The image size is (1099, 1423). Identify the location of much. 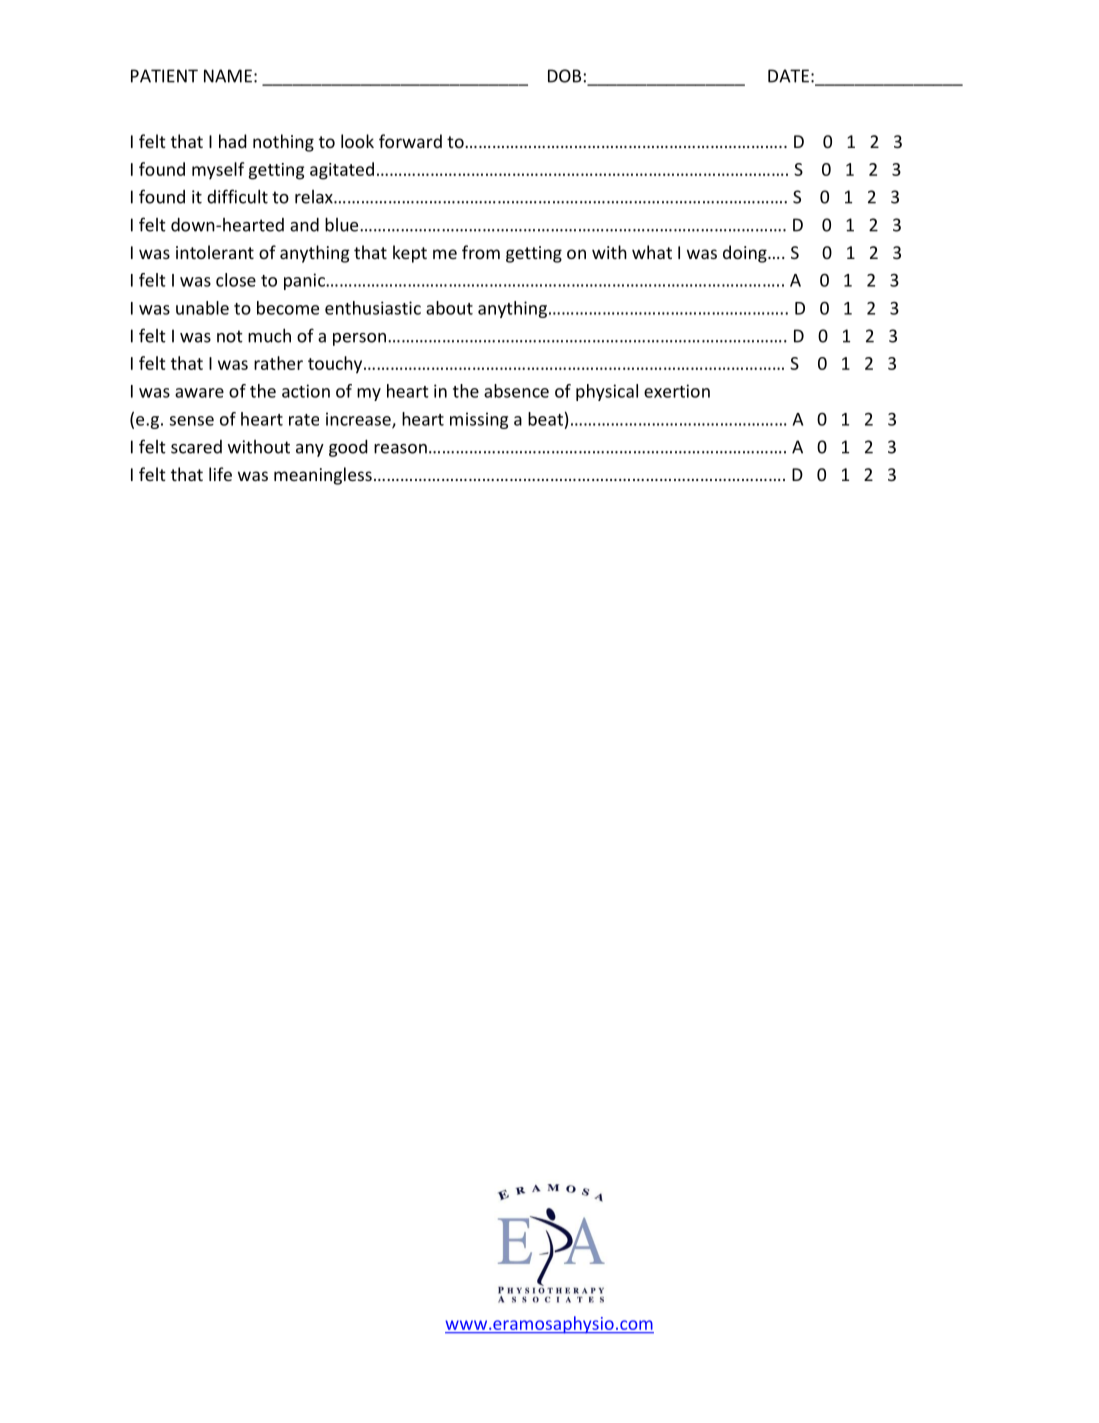
(269, 335).
